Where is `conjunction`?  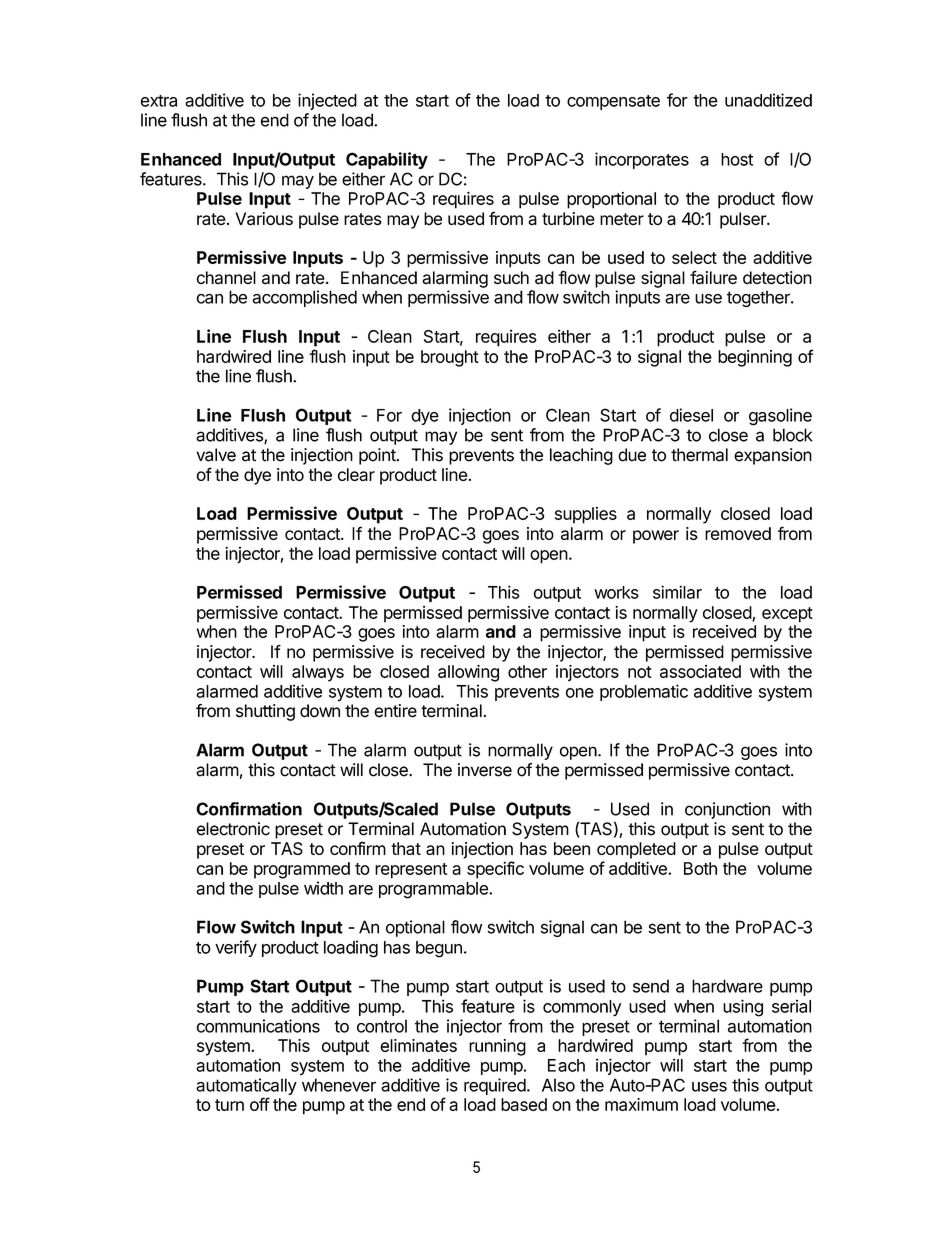
conjunction is located at coordinates (727, 810).
